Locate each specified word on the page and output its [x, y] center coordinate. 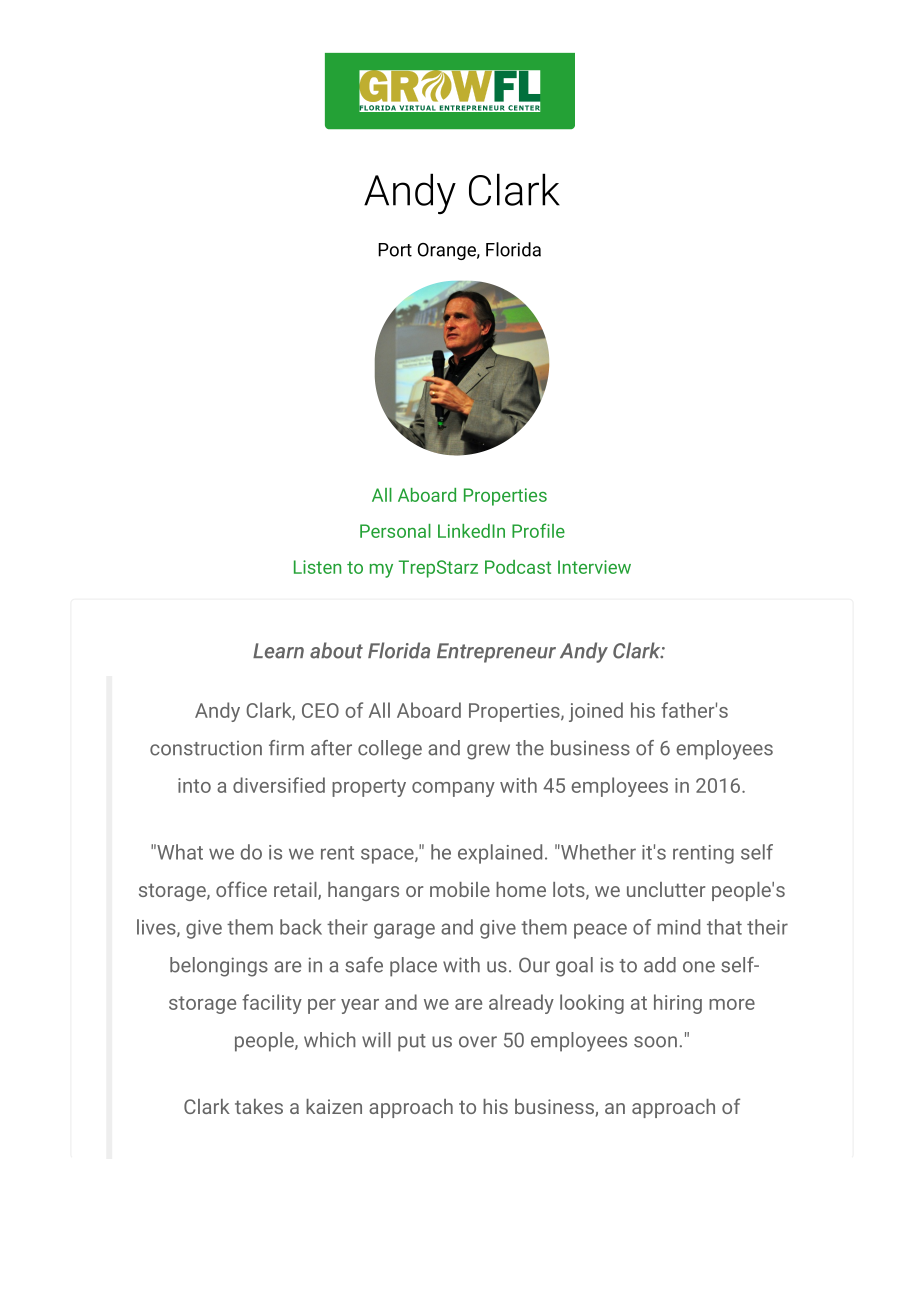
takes [259, 1106]
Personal [395, 531]
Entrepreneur [496, 653]
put [412, 1043]
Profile [538, 530]
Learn [278, 651]
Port [395, 250]
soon [655, 1042]
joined [596, 712]
